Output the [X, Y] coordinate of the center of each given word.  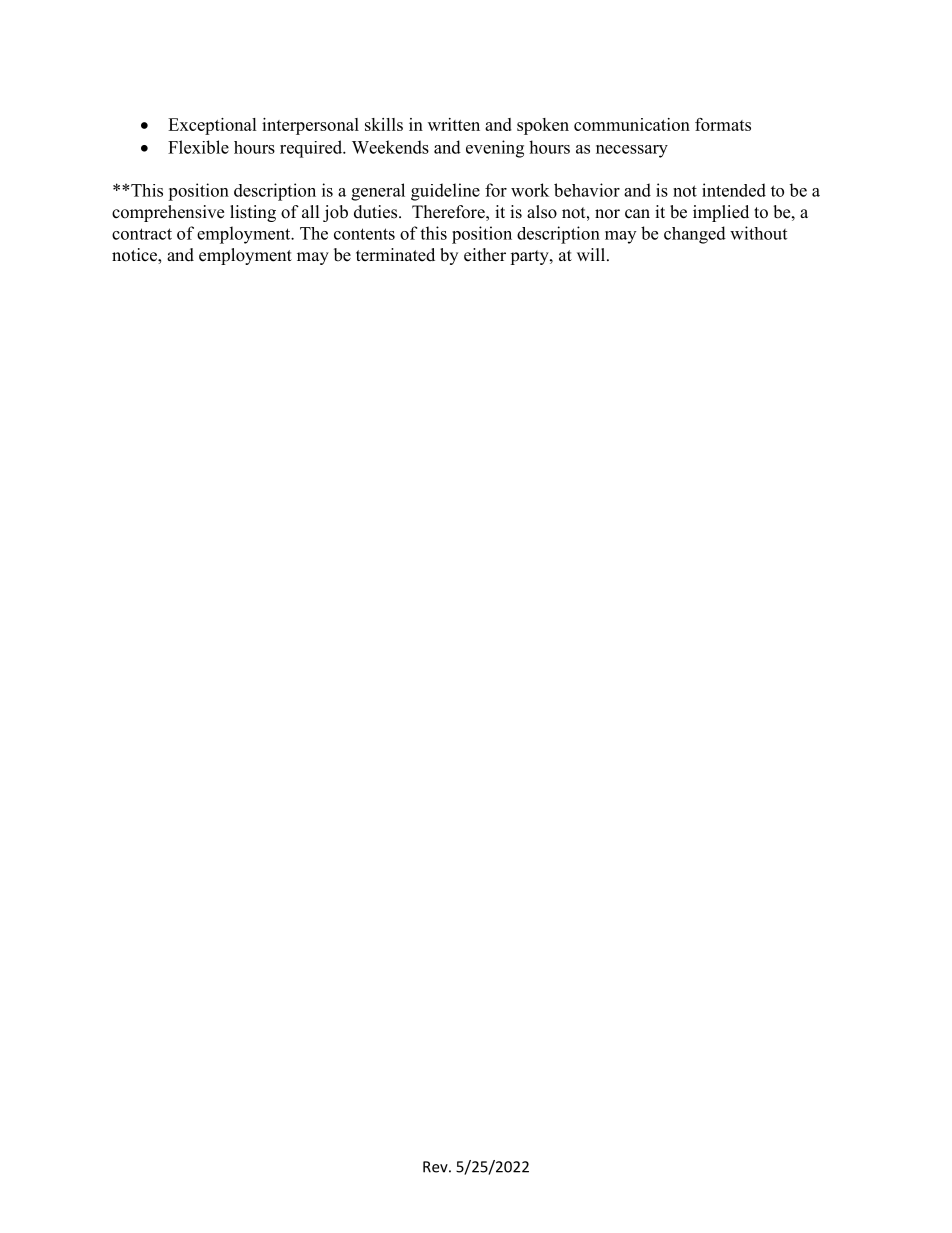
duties [377, 212]
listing [253, 213]
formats [723, 124]
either [485, 255]
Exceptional [212, 126]
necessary [632, 151]
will [592, 254]
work [530, 190]
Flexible [198, 147]
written [454, 124]
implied [721, 213]
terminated [395, 255]
